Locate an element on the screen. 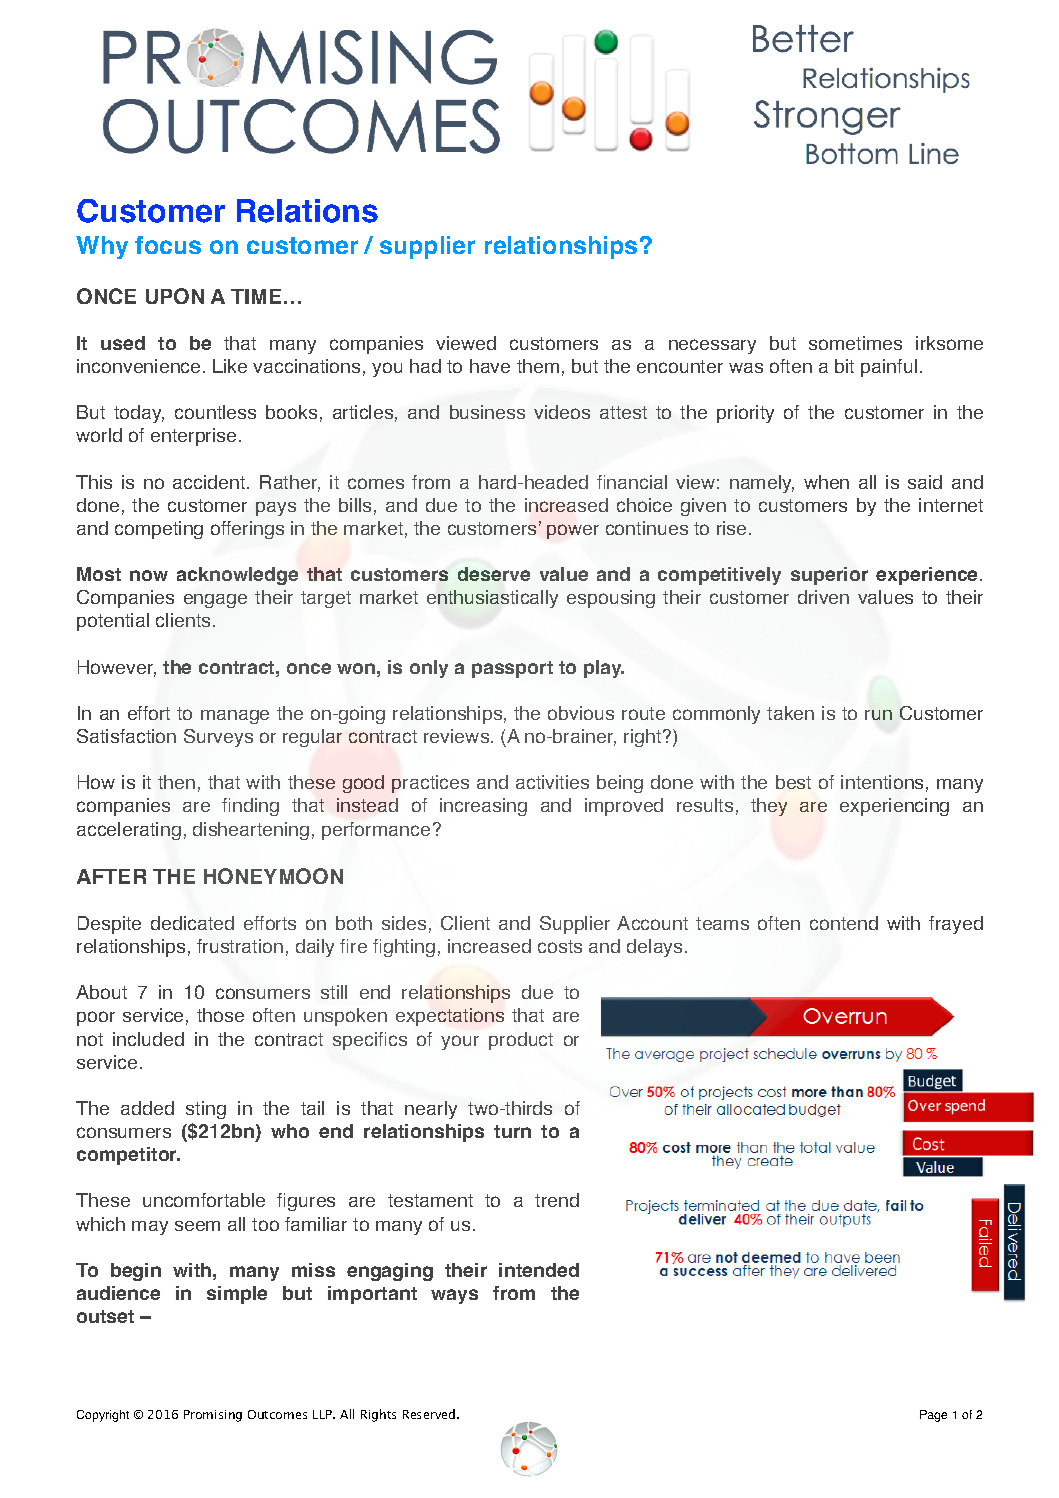 The width and height of the screenshot is (1059, 1498). dedicated is located at coordinates (192, 923).
